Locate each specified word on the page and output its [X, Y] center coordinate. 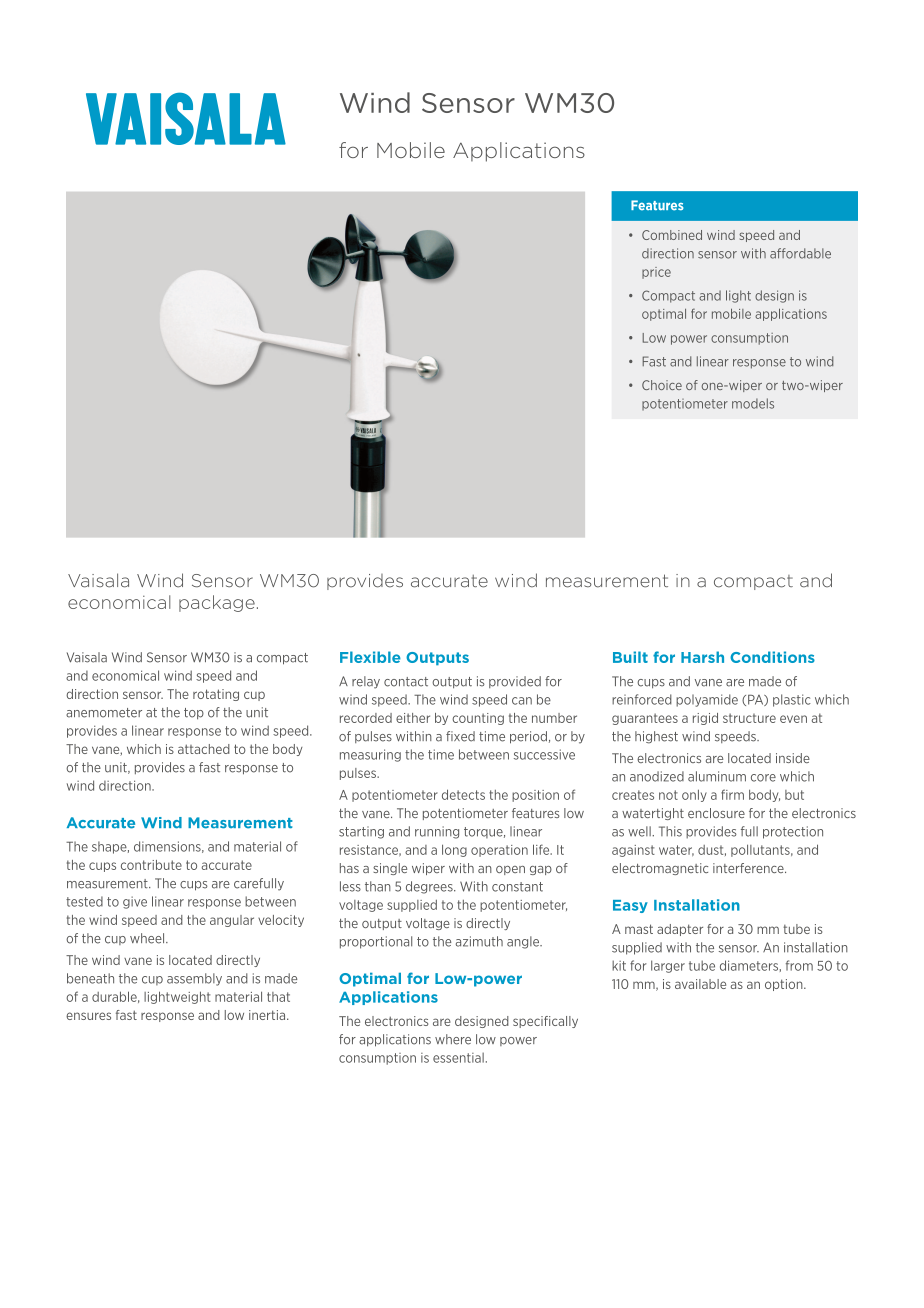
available [700, 984]
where [453, 1039]
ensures [88, 1016]
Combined [672, 235]
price [656, 273]
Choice [662, 385]
